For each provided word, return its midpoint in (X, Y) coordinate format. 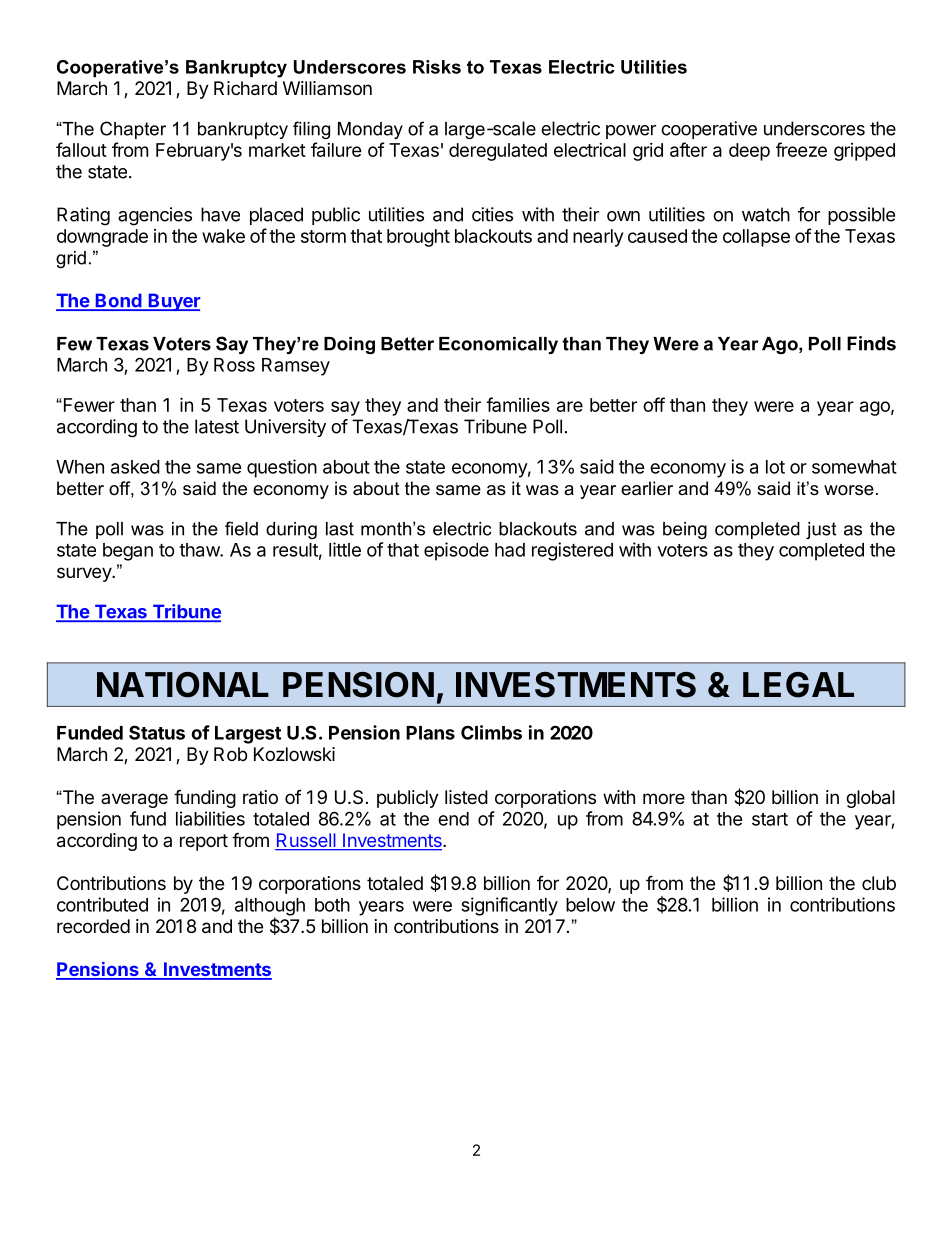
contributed (102, 904)
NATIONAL (183, 685)
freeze (801, 149)
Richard (245, 88)
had (510, 550)
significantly (509, 906)
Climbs (491, 732)
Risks (437, 67)
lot (775, 467)
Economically (498, 345)
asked (135, 467)
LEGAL (798, 685)
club (879, 883)
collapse (756, 238)
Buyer (173, 302)
